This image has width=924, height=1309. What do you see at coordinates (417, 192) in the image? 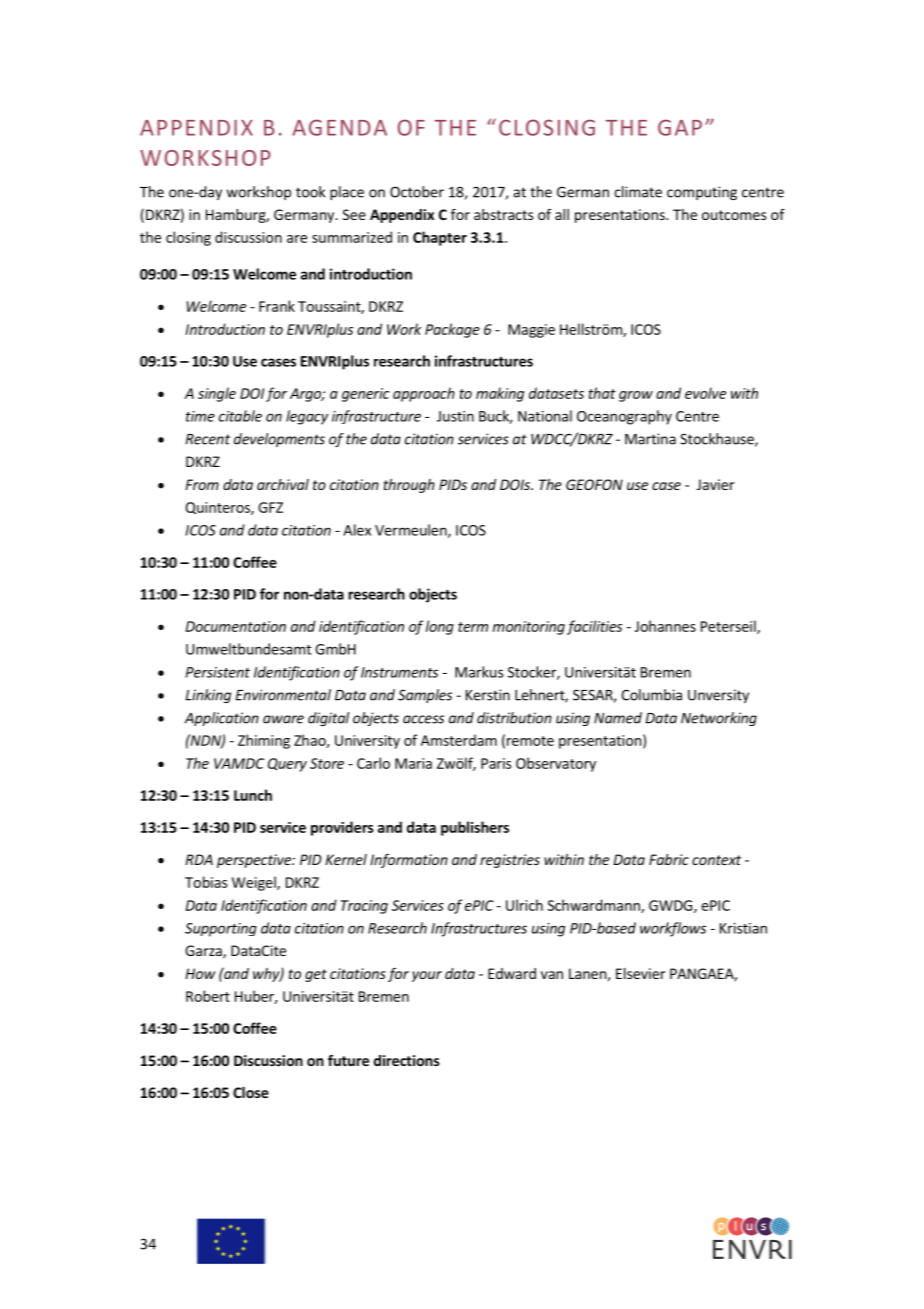
I see `October` at bounding box center [417, 192].
